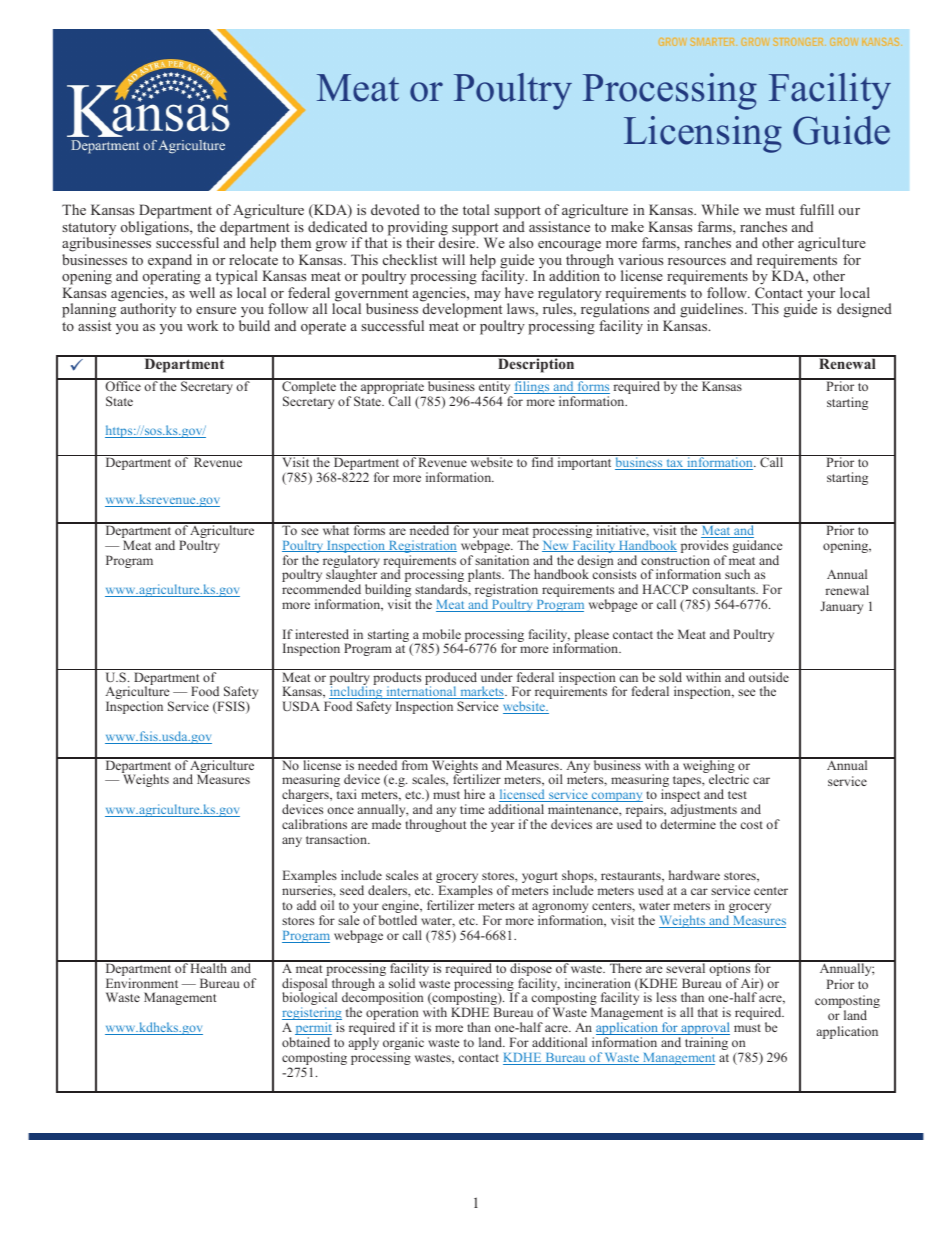 This document has height=1233, width=952. What do you see at coordinates (89, 230) in the document?
I see `statutory` at bounding box center [89, 230].
